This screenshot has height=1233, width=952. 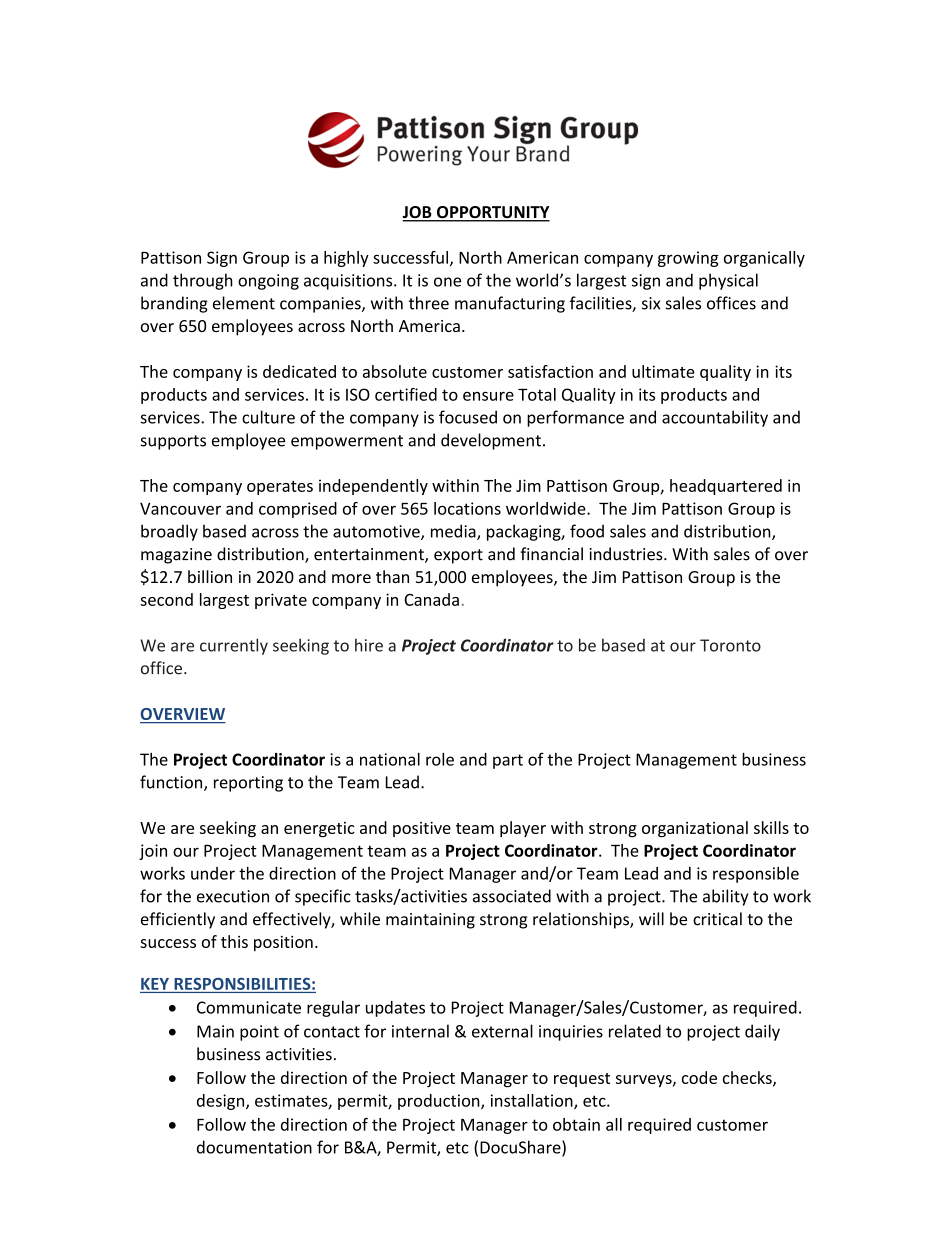 What do you see at coordinates (730, 645) in the screenshot?
I see `Toronto` at bounding box center [730, 645].
